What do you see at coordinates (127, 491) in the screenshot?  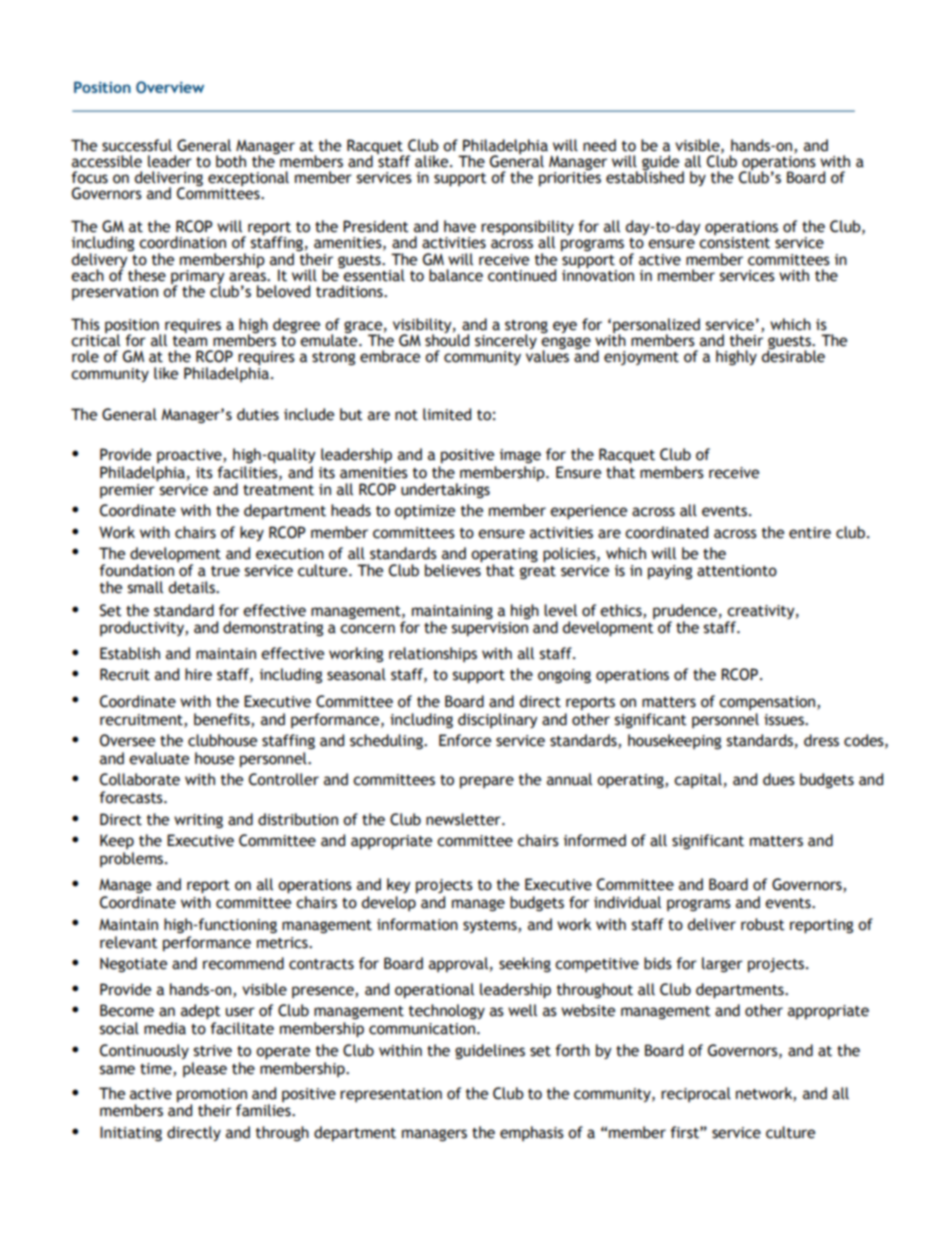 I see `premier` at bounding box center [127, 491].
